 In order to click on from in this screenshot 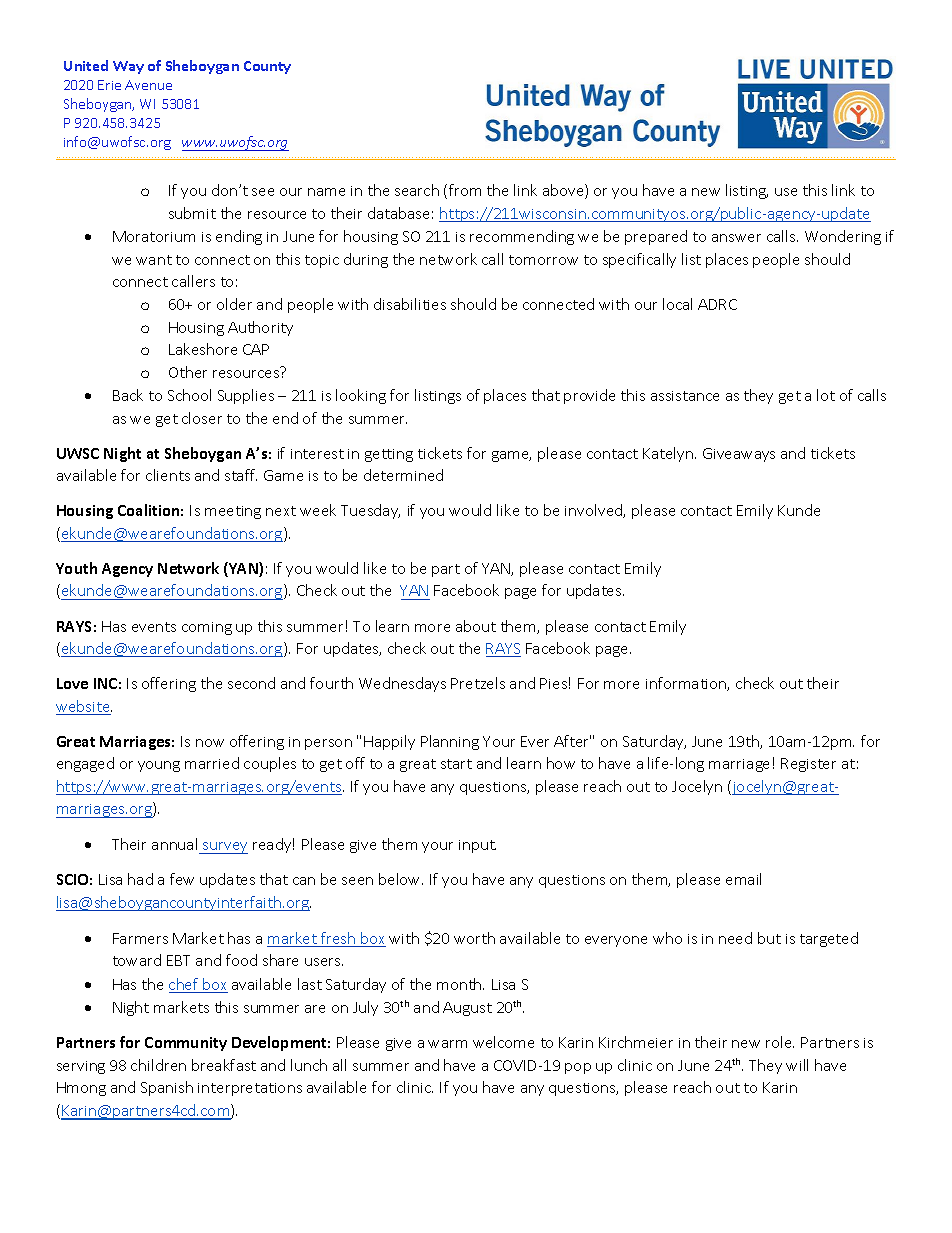, I will do `click(465, 190)`.
